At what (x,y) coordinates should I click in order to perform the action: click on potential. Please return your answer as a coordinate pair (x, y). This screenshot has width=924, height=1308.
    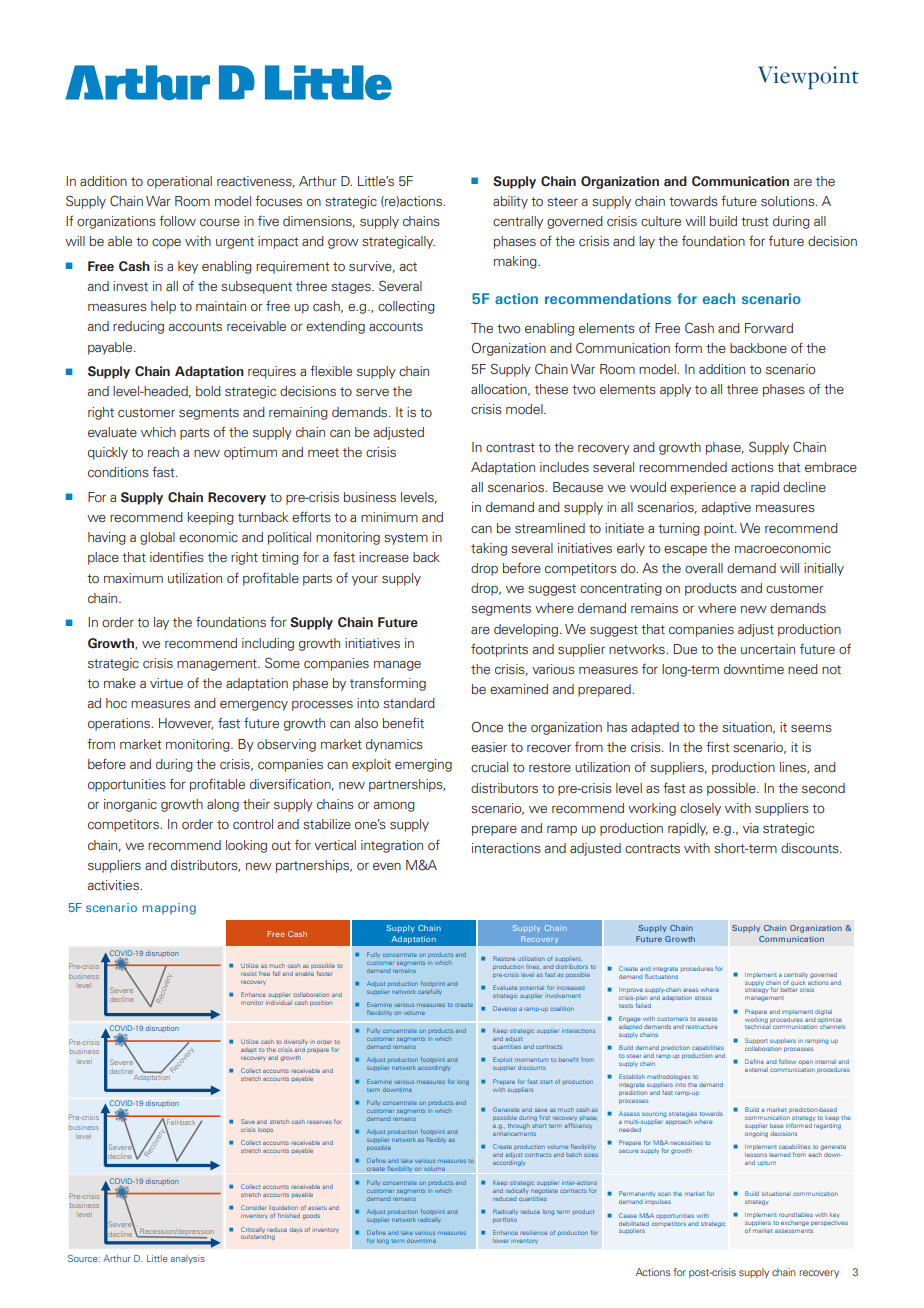
    Looking at the image, I should click on (532, 988).
